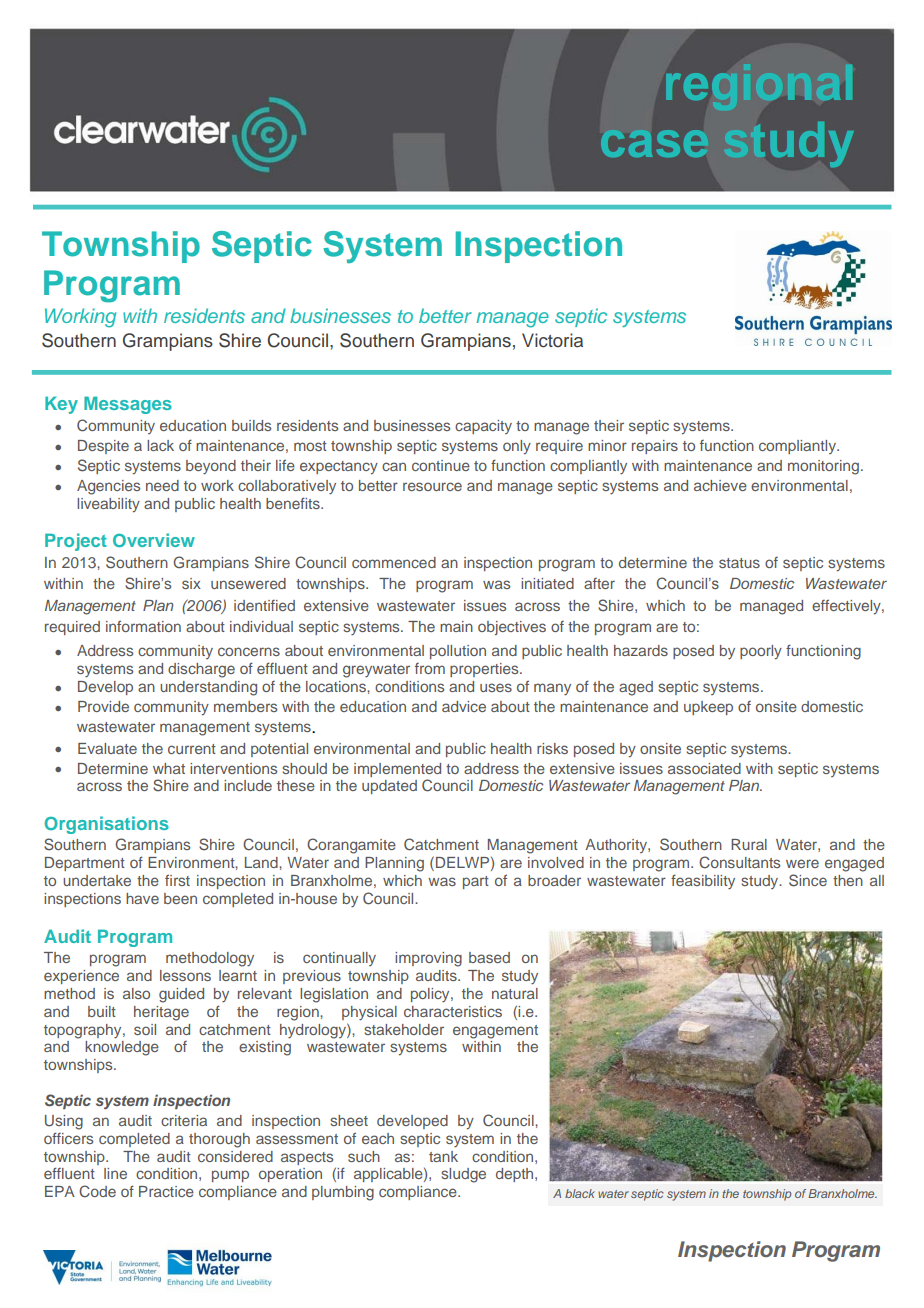 The width and height of the screenshot is (924, 1308). Describe the element at coordinates (115, 1173) in the screenshot. I see `line` at that location.
